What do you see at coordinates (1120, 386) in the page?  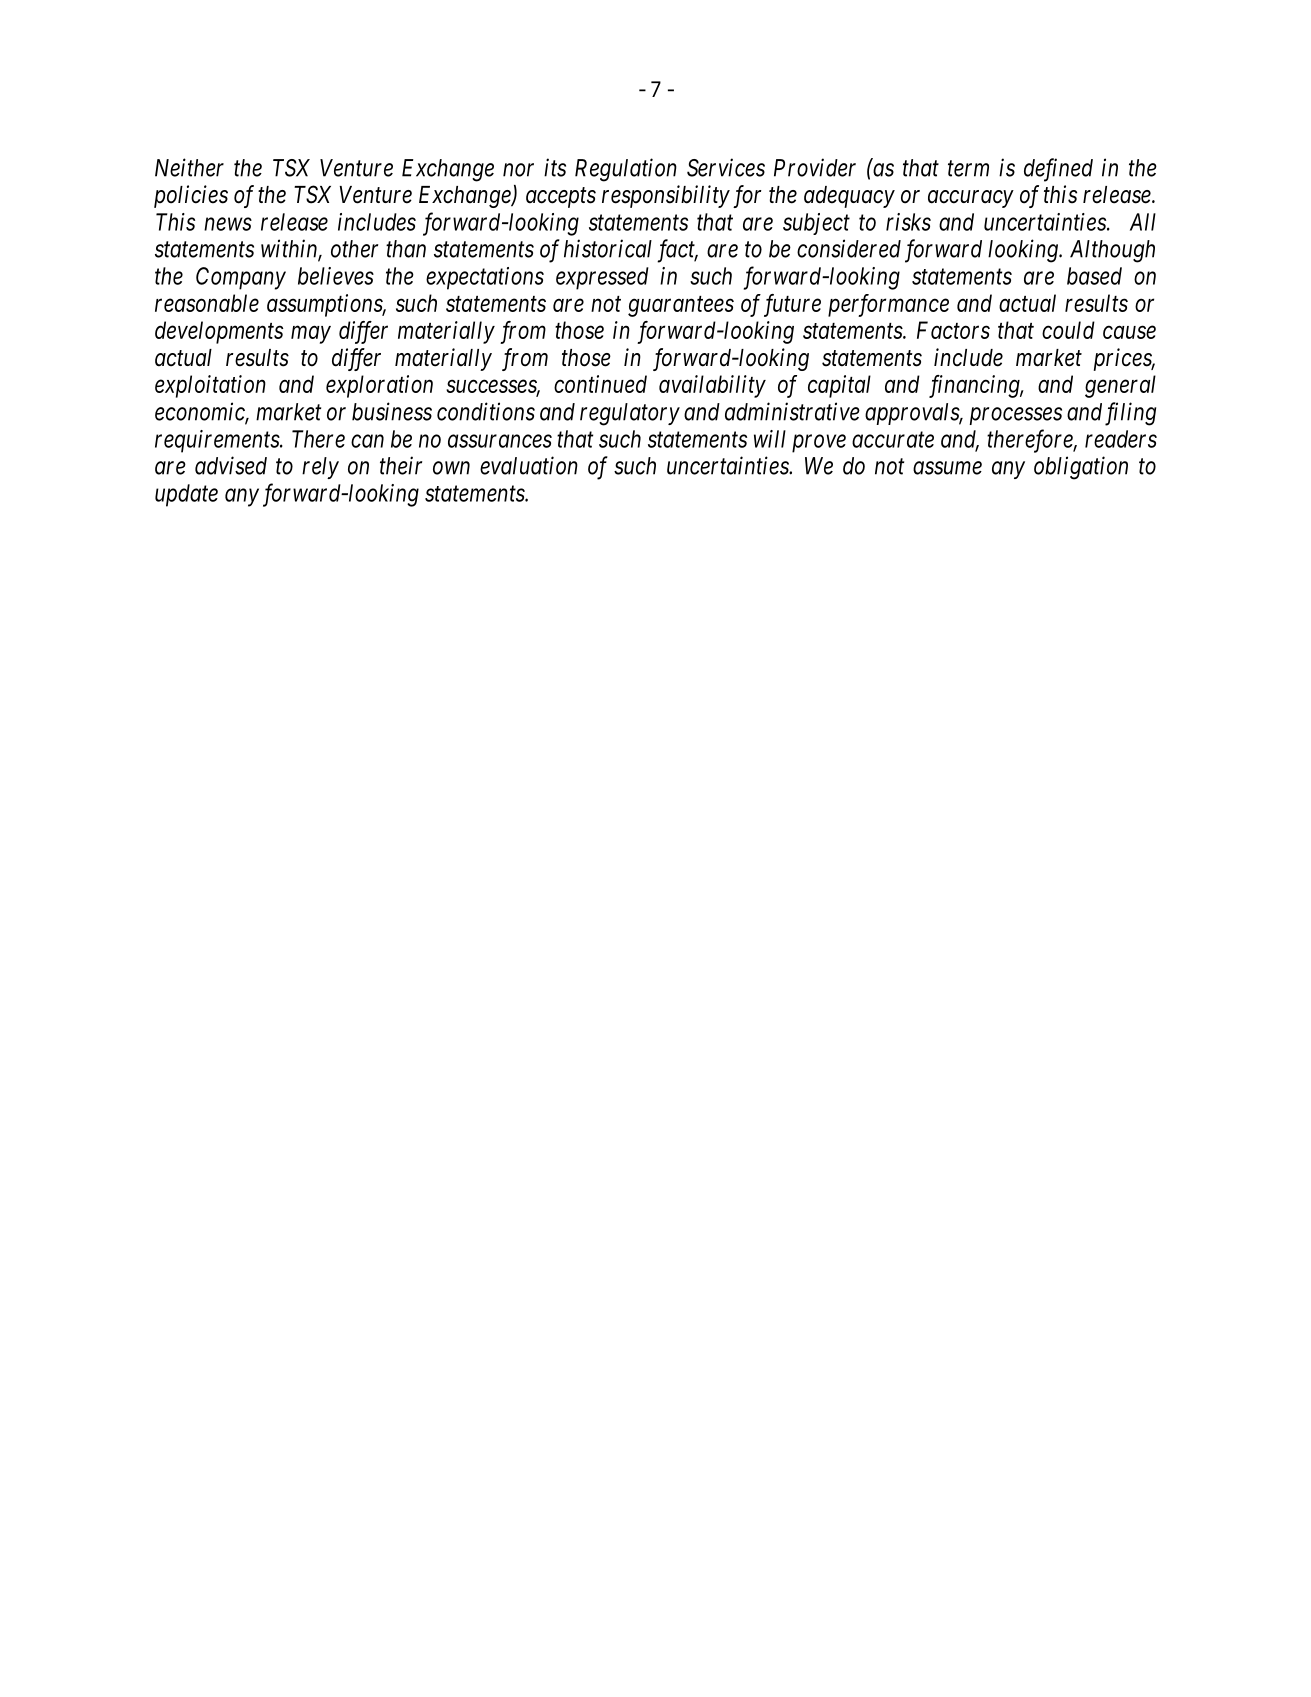 I see `general` at bounding box center [1120, 386].
